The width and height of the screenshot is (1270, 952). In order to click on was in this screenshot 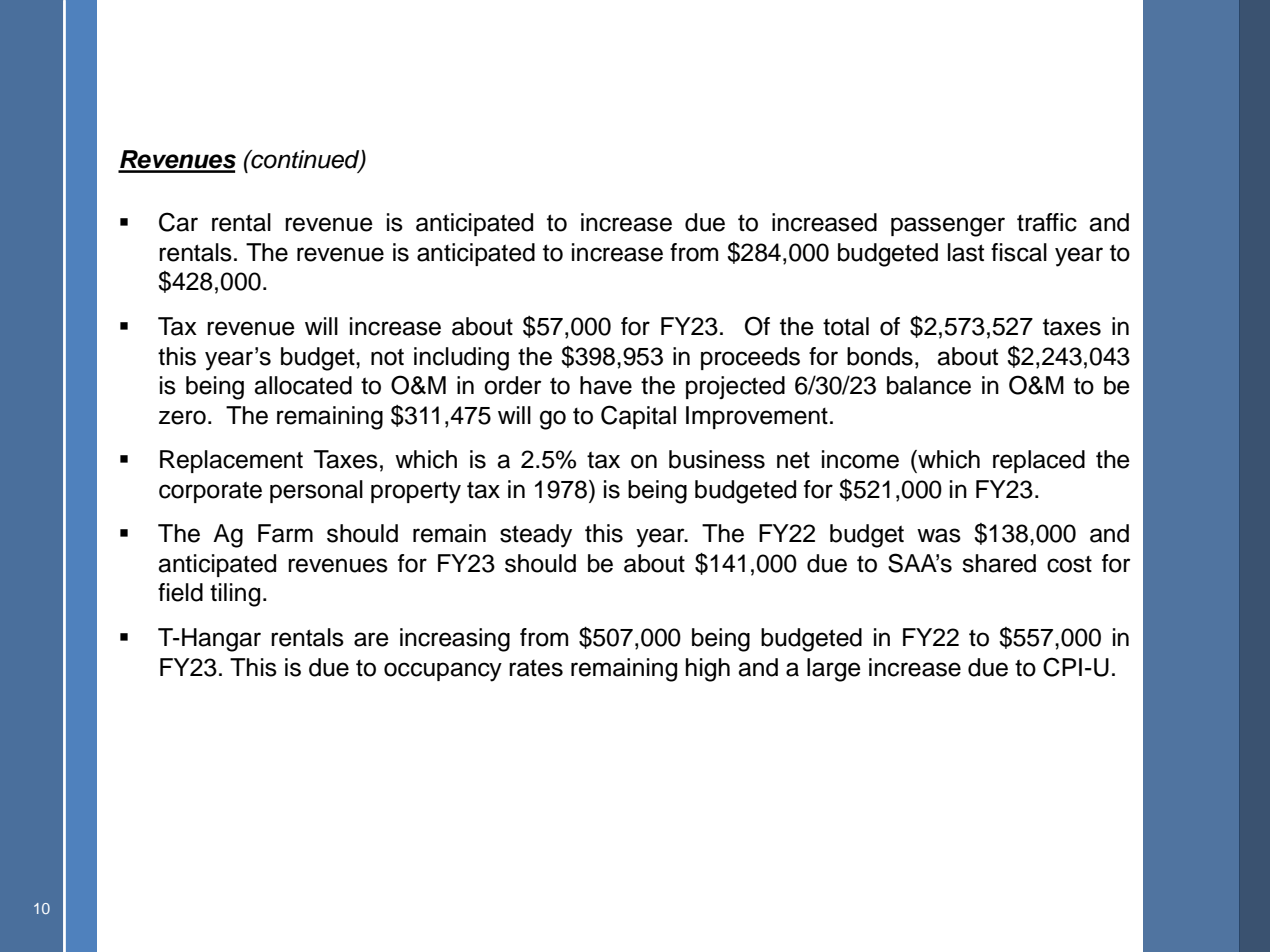, I will do `click(939, 535)`.
